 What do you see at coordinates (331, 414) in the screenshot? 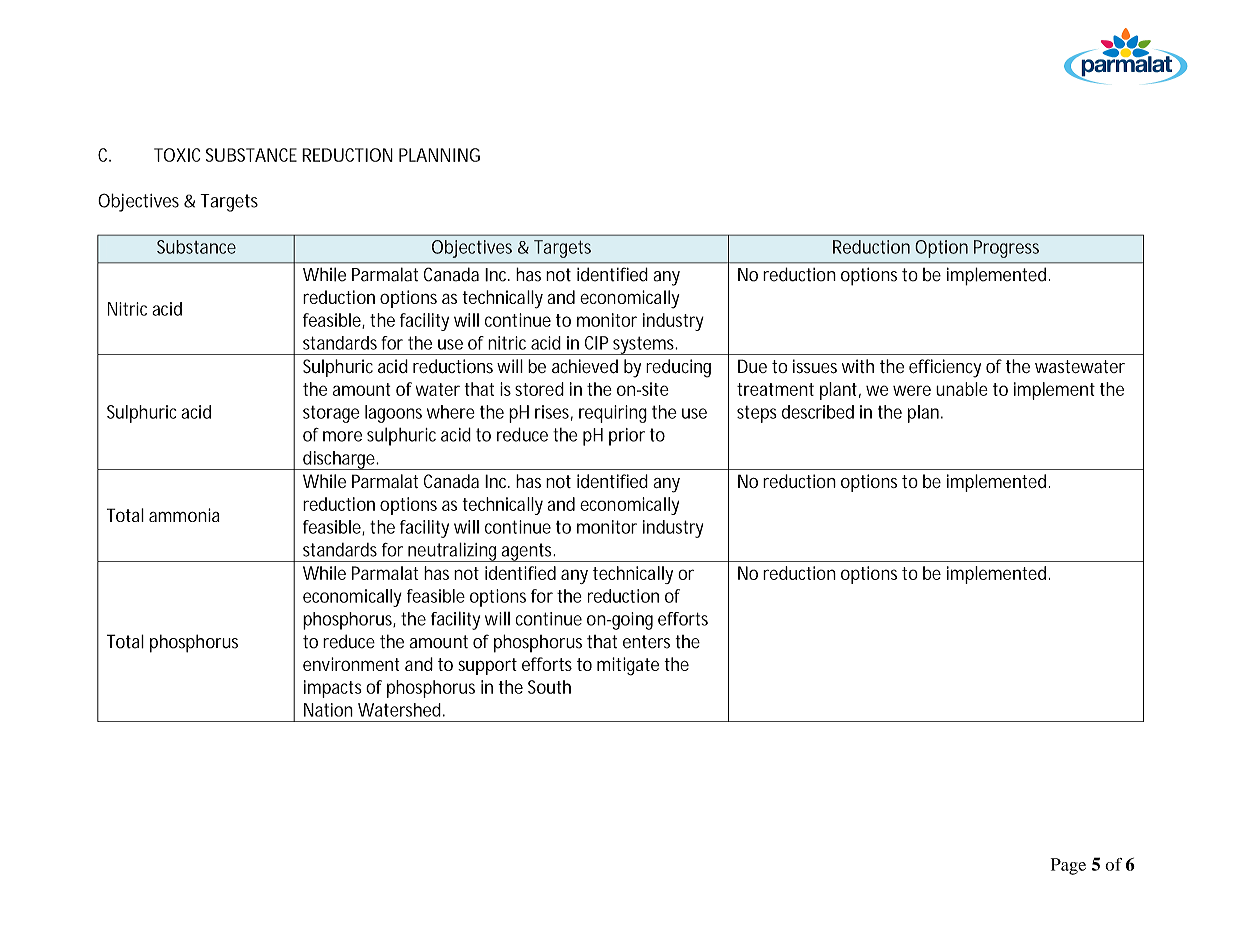
I see `storage` at bounding box center [331, 414].
